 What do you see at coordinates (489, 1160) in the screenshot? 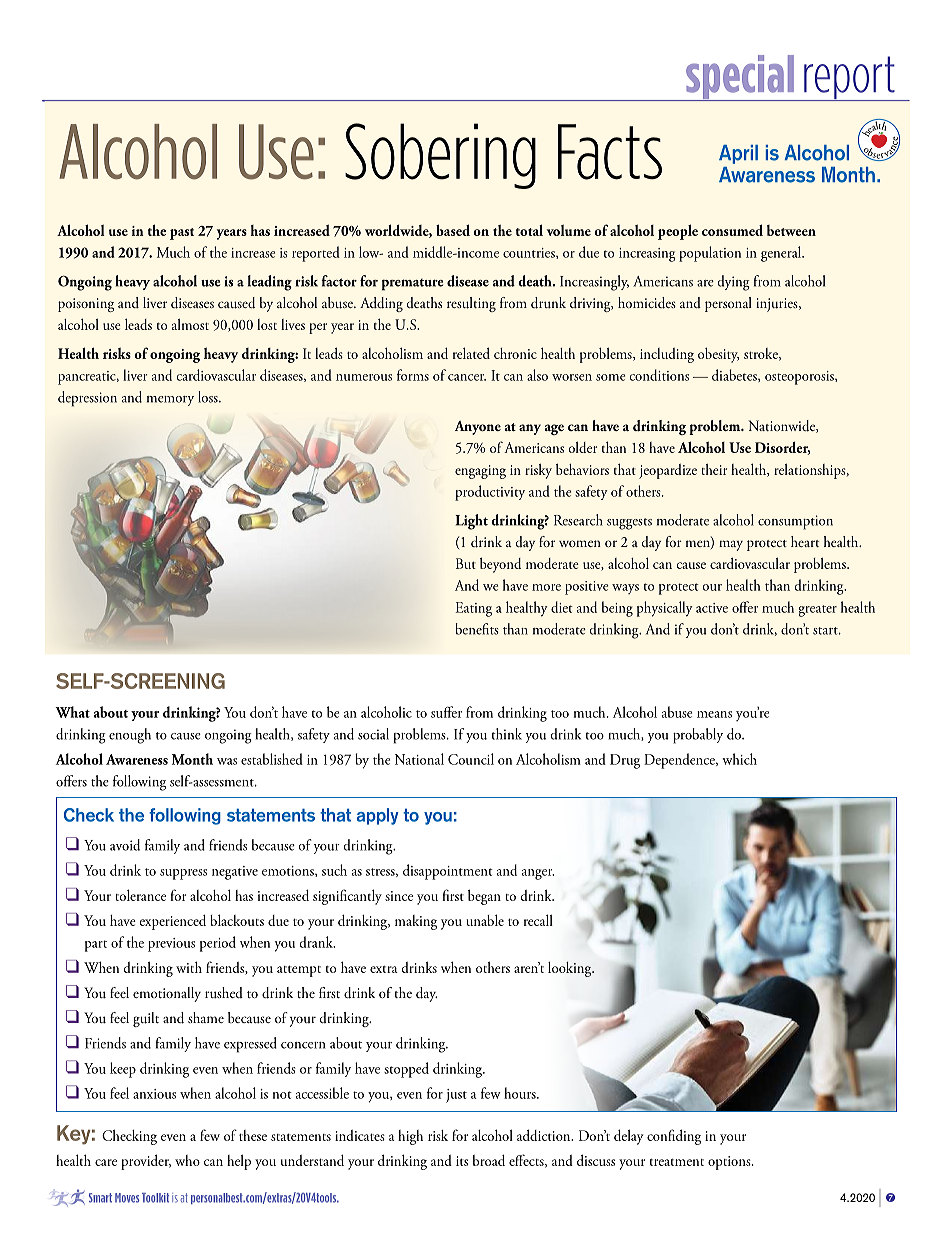
I see `broad` at bounding box center [489, 1160].
